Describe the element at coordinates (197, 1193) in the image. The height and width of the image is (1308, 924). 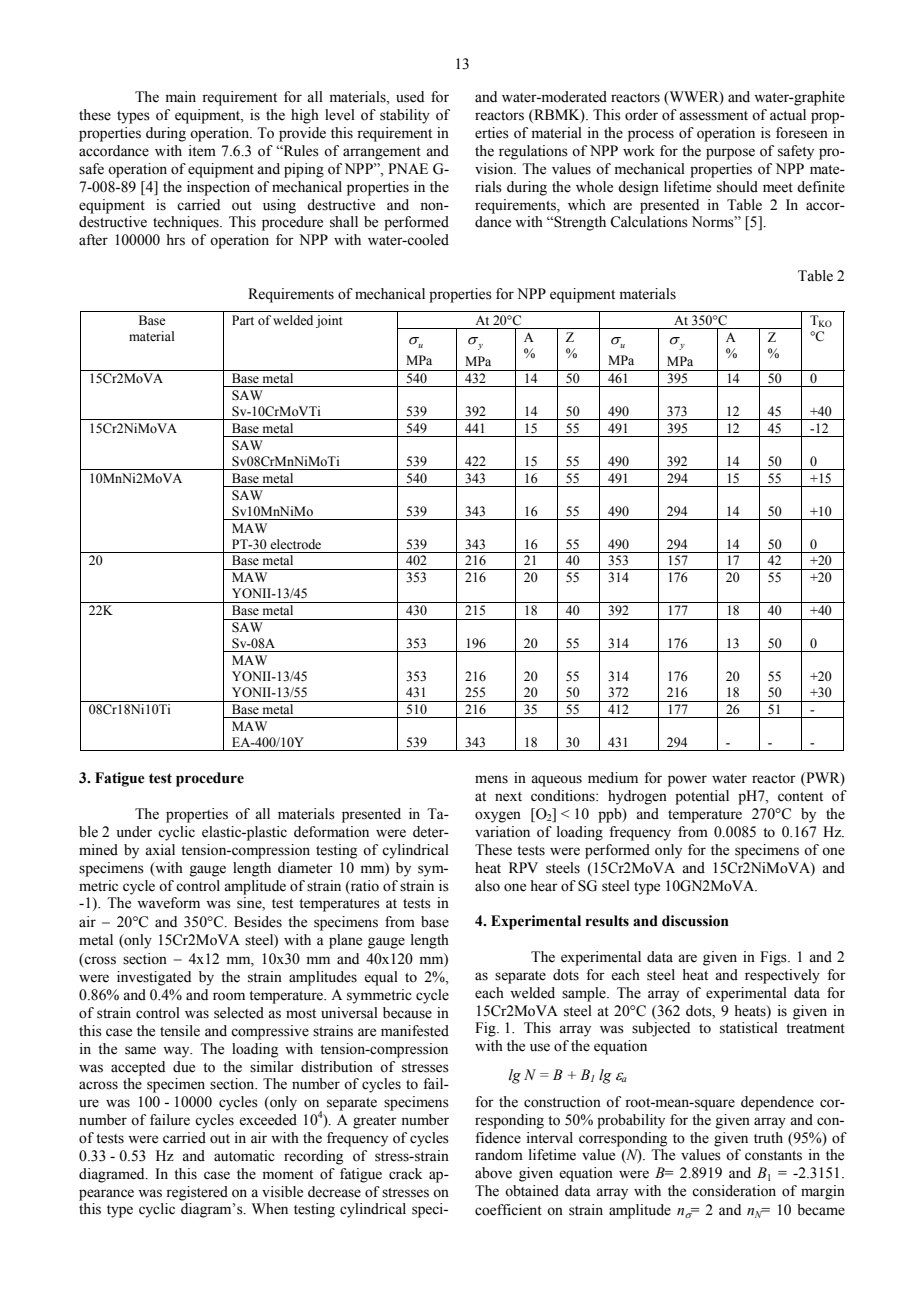
I see `registered` at that location.
